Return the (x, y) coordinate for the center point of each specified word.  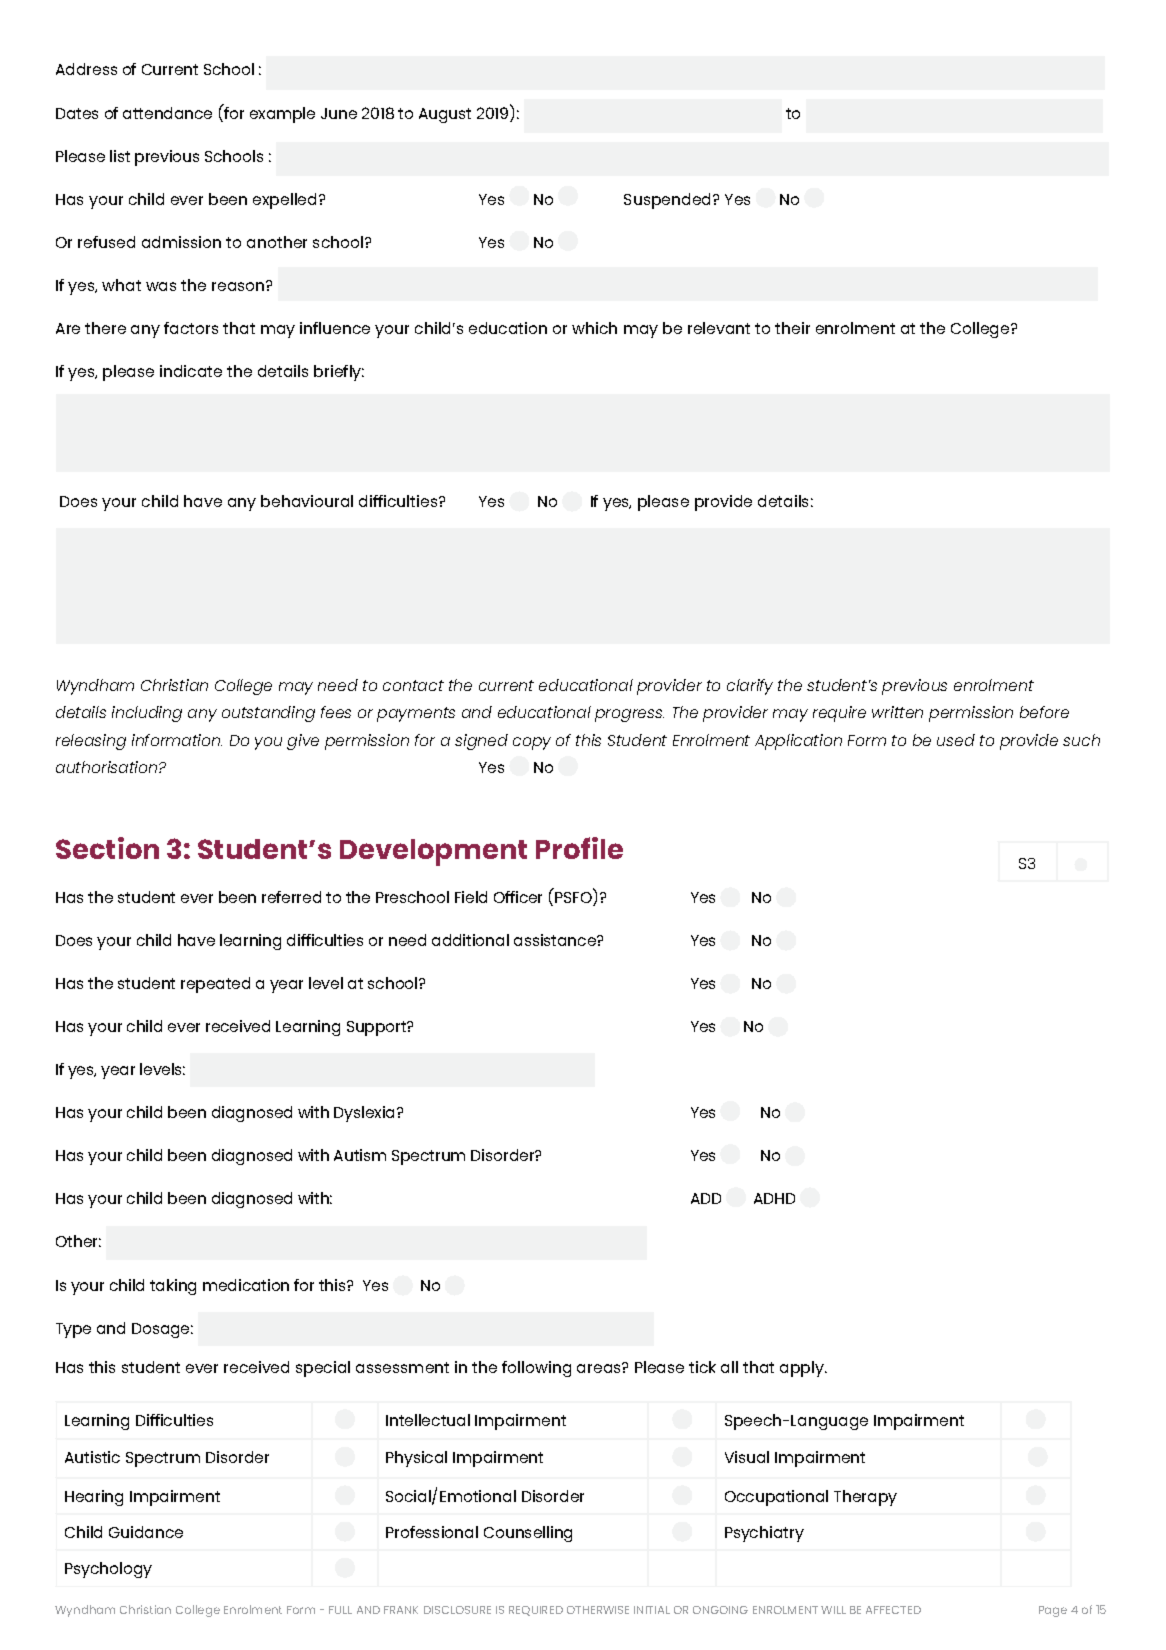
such (1081, 740)
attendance (167, 113)
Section (107, 848)
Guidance (146, 1532)
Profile (579, 848)
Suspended (669, 201)
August (445, 115)
